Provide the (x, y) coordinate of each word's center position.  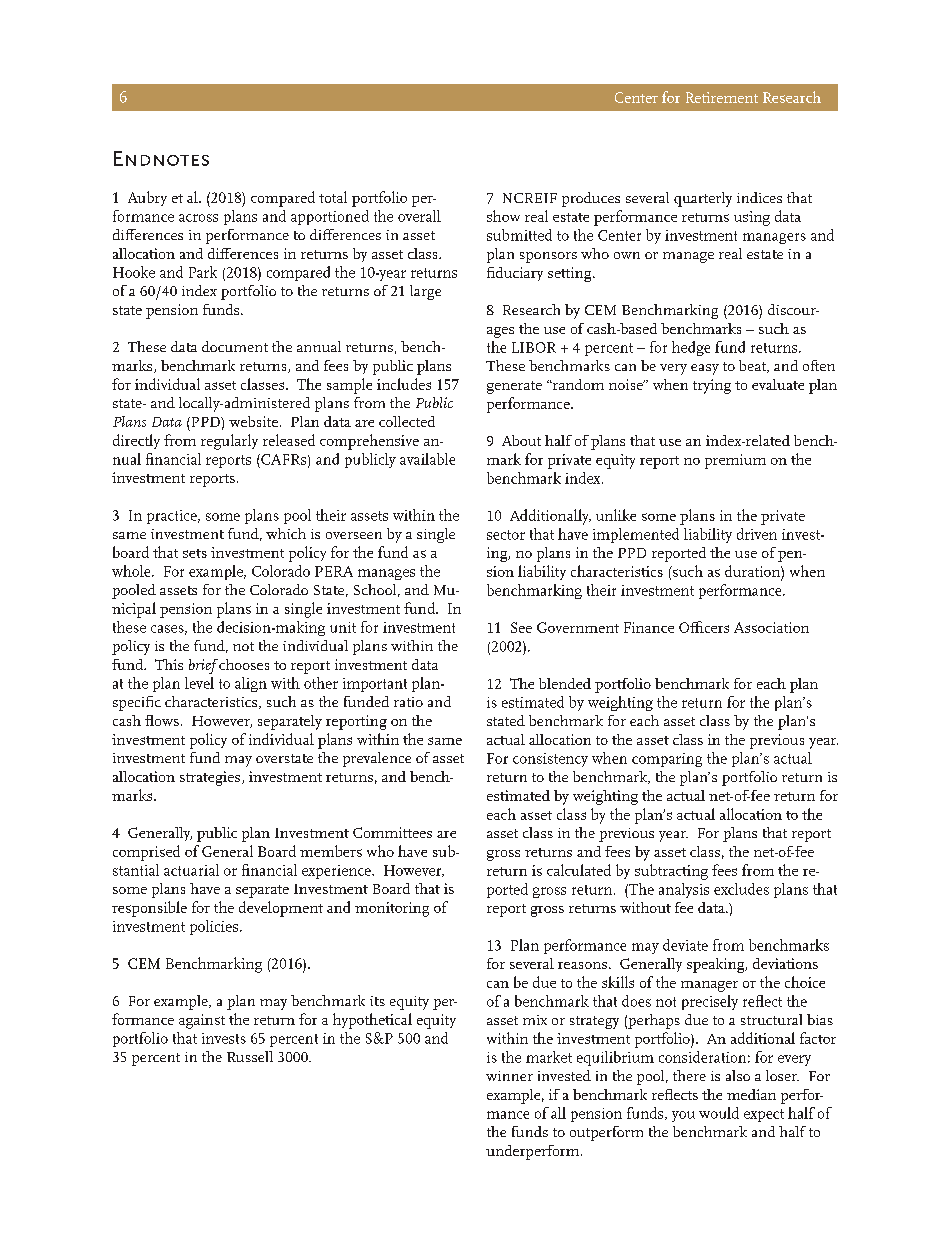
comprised (146, 853)
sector (506, 535)
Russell (250, 1056)
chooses (243, 664)
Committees (392, 832)
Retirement (722, 97)
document (235, 346)
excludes (741, 889)
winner (509, 1076)
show (503, 216)
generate (514, 387)
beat (753, 366)
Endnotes (161, 158)
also (738, 1075)
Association (771, 627)
